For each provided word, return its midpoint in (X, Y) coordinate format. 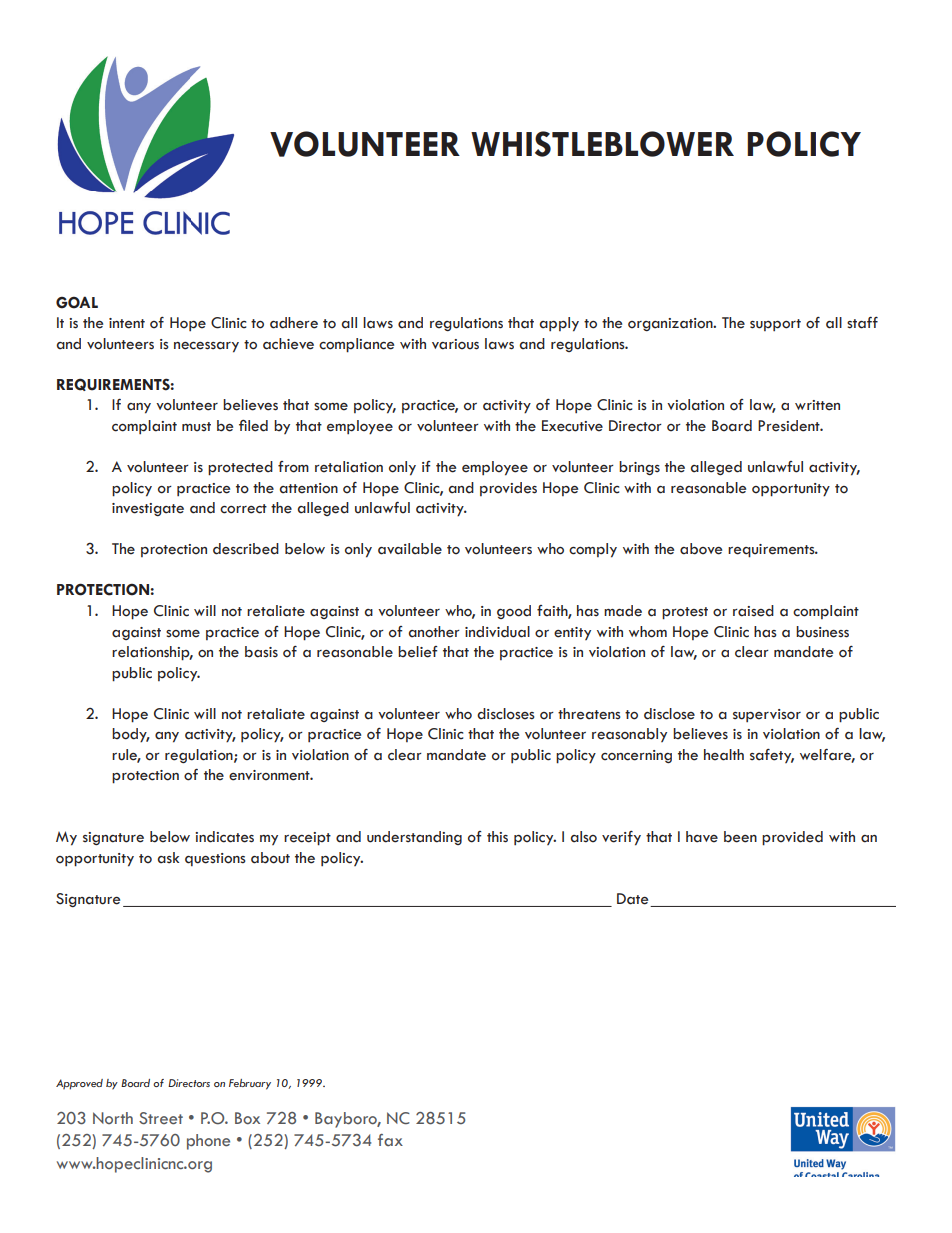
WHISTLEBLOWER (602, 144)
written (817, 405)
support (775, 325)
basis (261, 652)
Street (161, 1118)
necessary (206, 347)
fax (390, 1140)
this (497, 837)
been (740, 837)
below (170, 837)
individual (497, 632)
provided (792, 838)
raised (753, 611)
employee (495, 468)
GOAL (77, 302)
